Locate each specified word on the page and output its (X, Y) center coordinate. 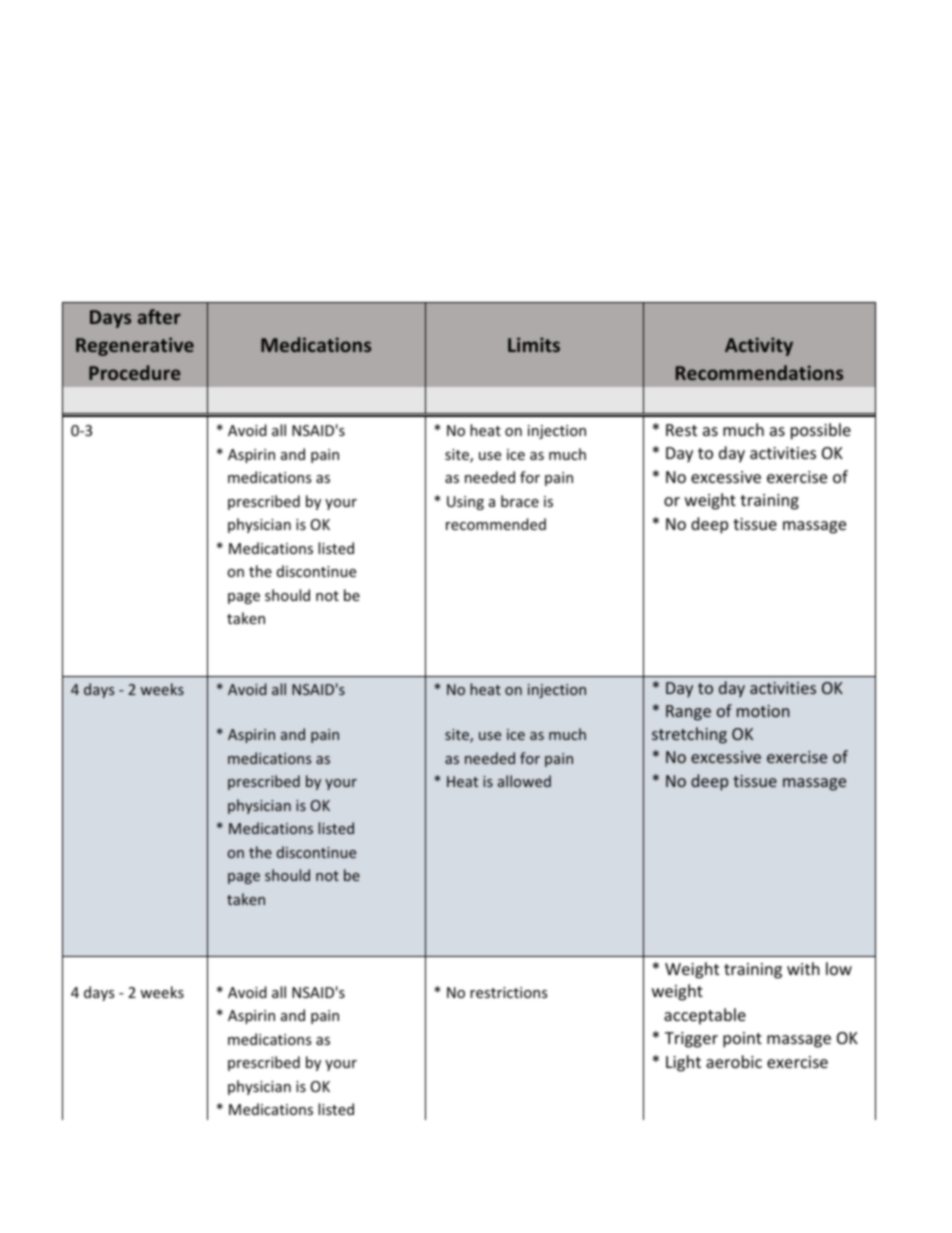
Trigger (691, 1040)
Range (688, 713)
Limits (534, 344)
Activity (759, 346)
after (159, 316)
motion (763, 711)
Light (683, 1063)
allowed (524, 781)
